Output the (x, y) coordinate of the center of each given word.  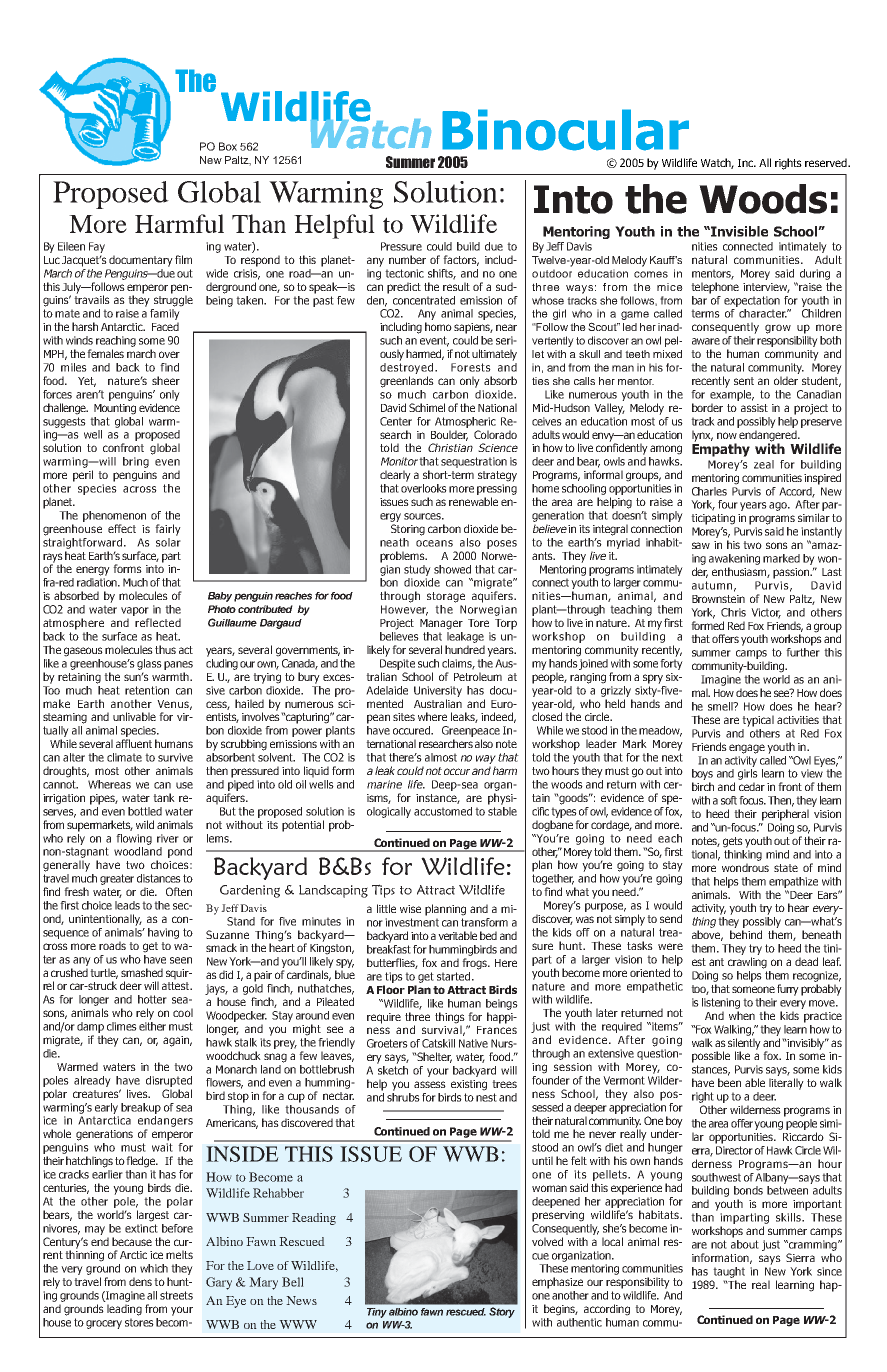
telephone (715, 288)
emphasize (557, 1283)
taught (729, 1272)
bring (136, 462)
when (742, 1015)
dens (140, 1281)
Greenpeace (471, 731)
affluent (134, 743)
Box (228, 146)
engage (747, 749)
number (407, 259)
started (455, 976)
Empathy (721, 449)
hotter (152, 999)
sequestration (474, 462)
